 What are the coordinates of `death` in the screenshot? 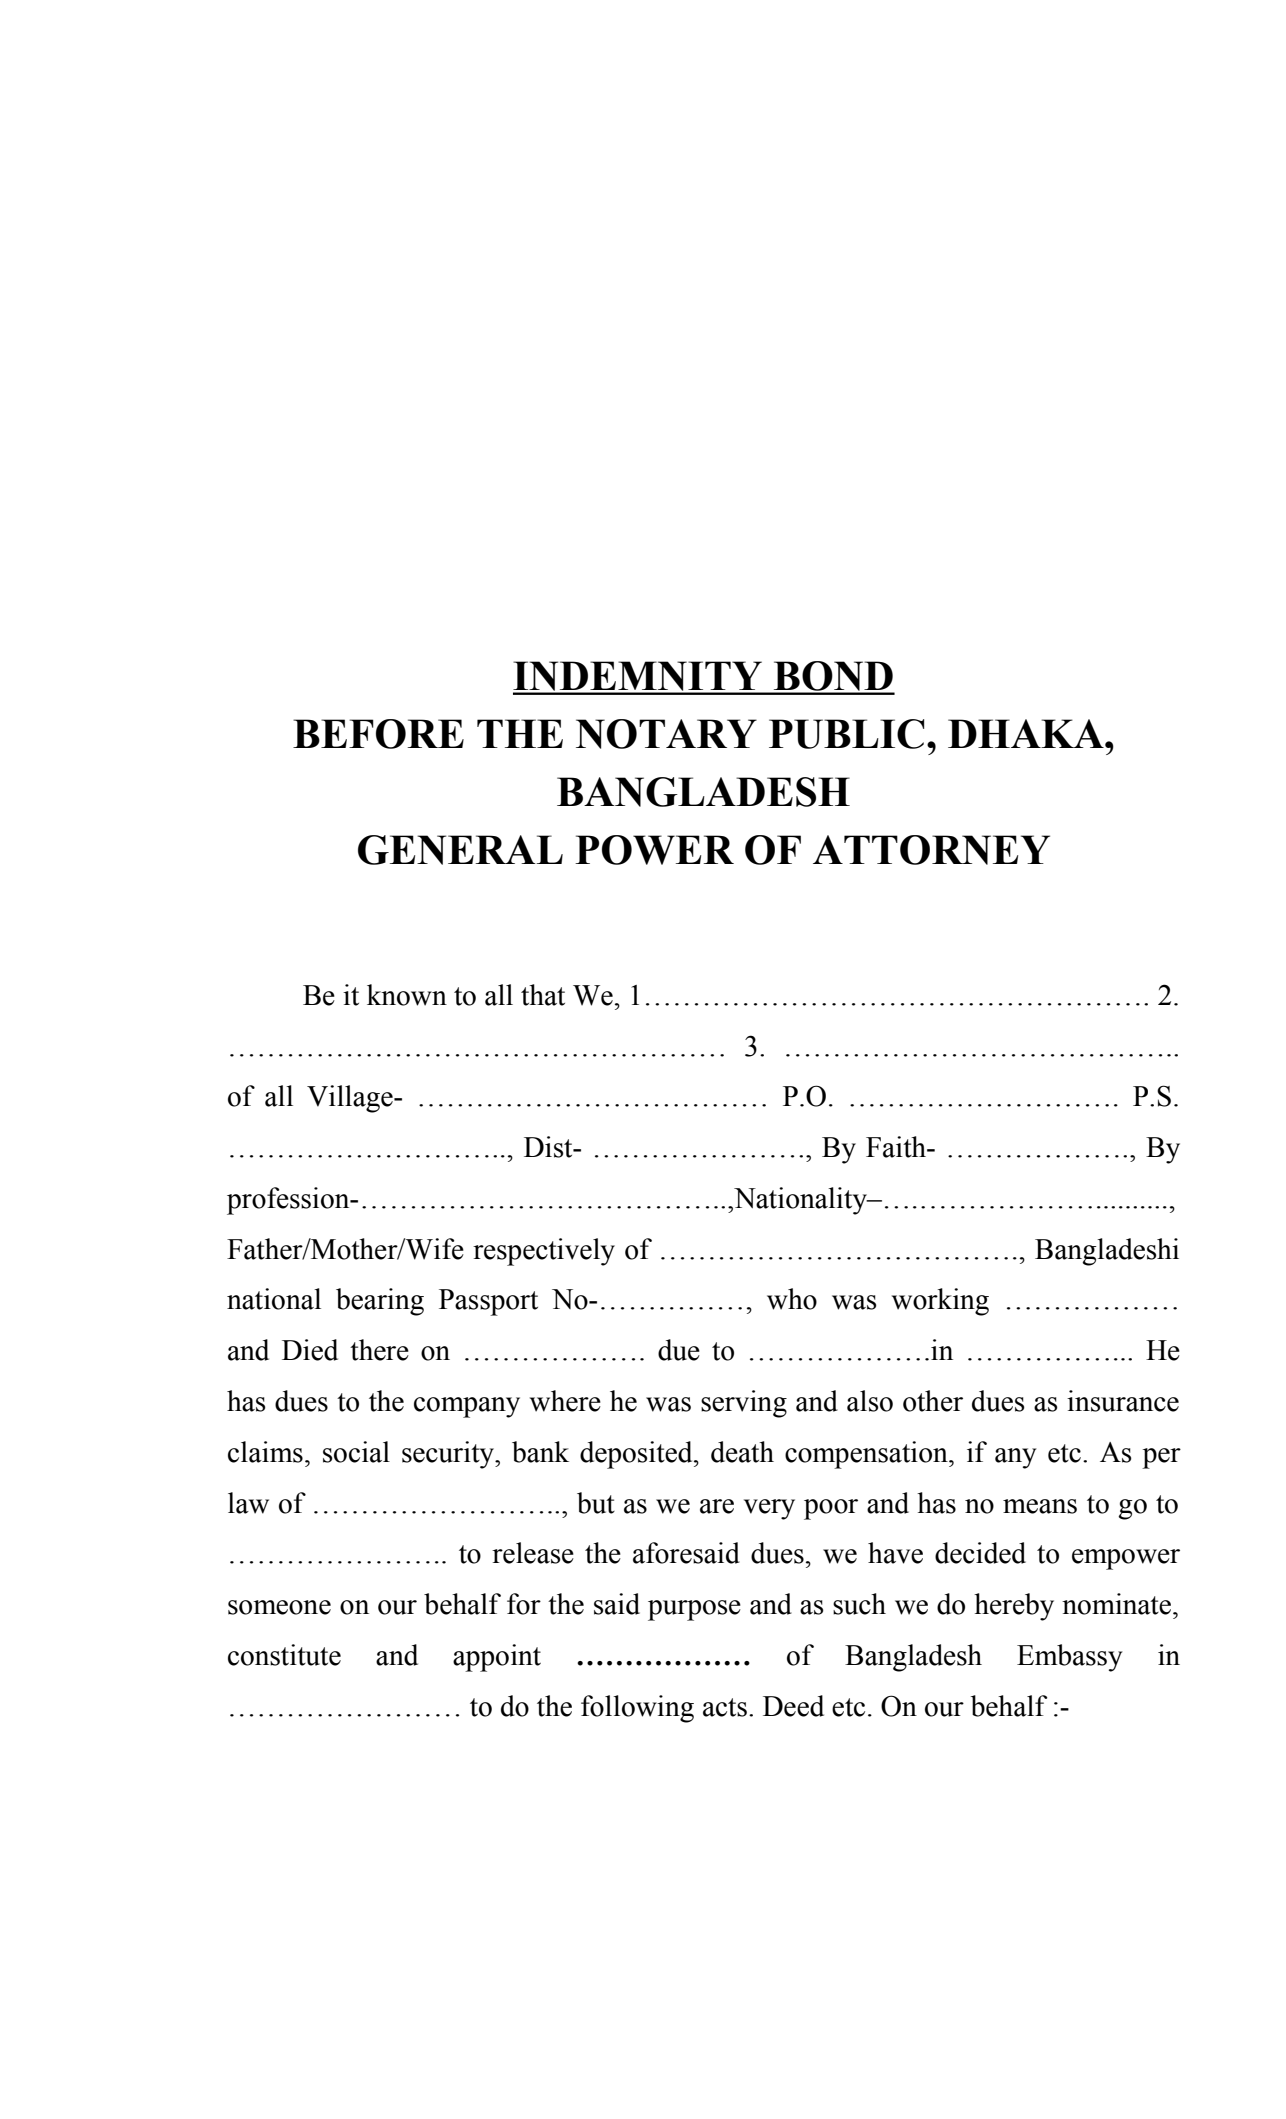 It's located at (742, 1452).
